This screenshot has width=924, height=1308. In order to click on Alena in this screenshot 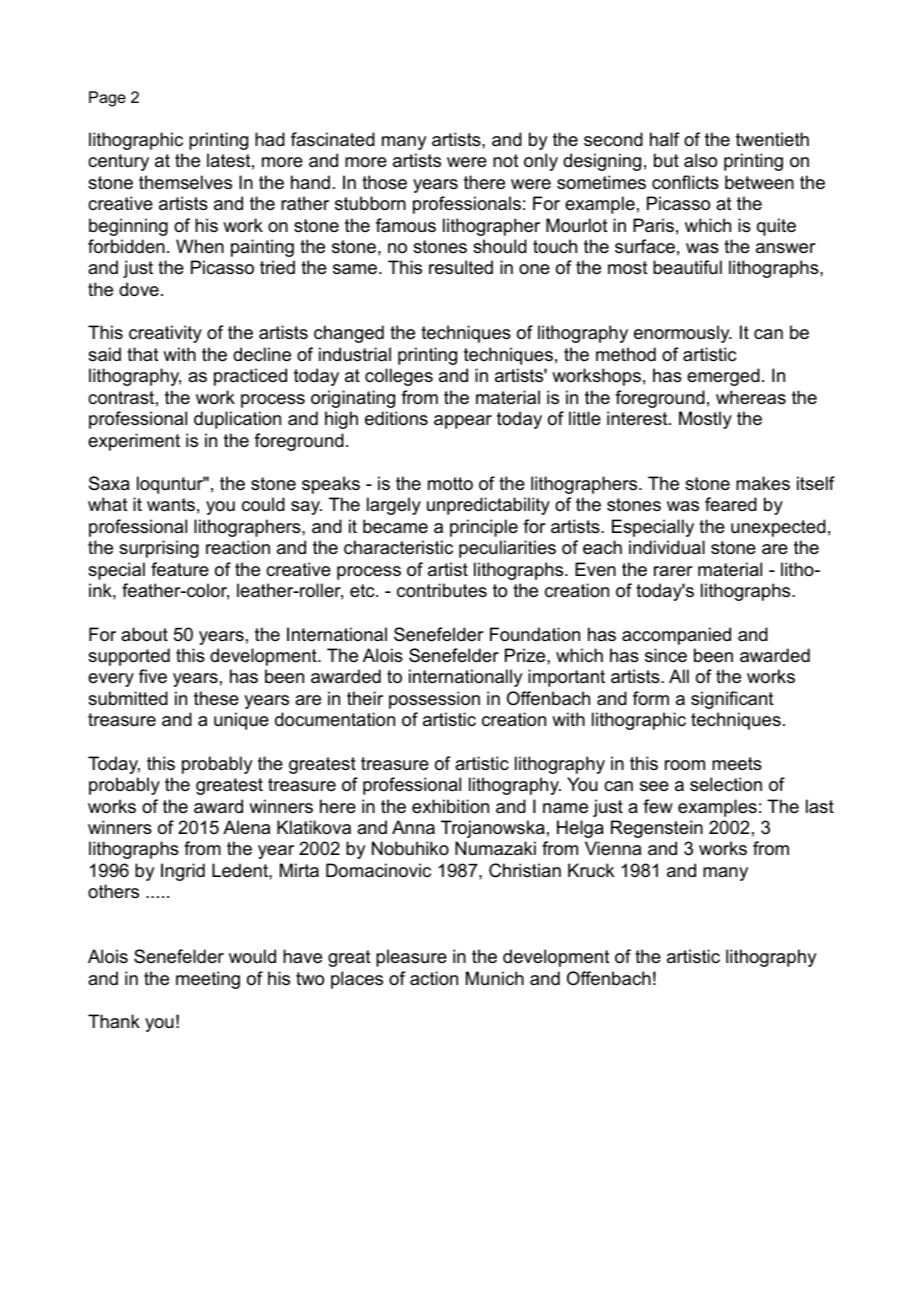, I will do `click(246, 827)`.
